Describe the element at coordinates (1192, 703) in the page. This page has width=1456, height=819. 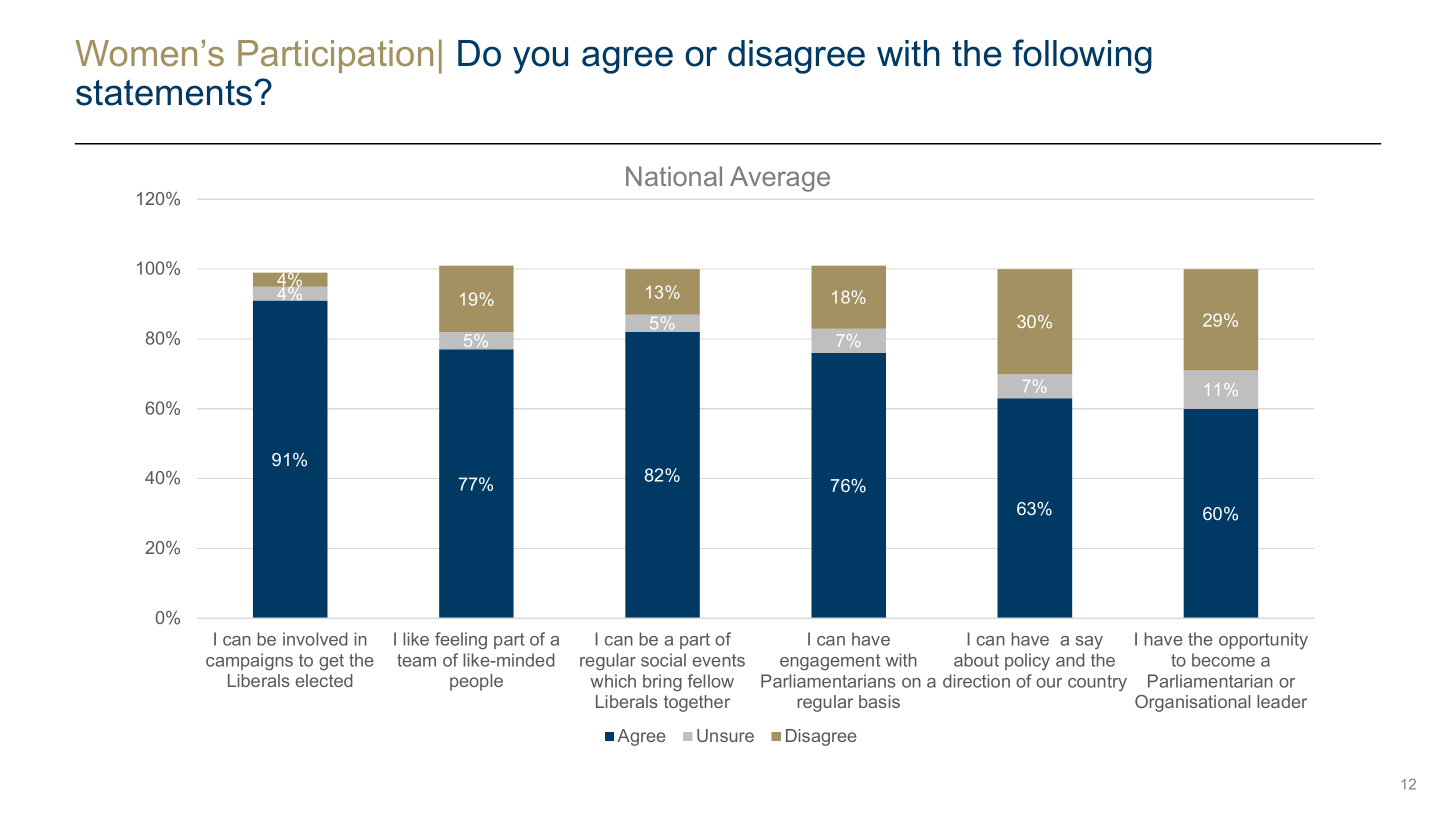
I see `Organisational` at that location.
